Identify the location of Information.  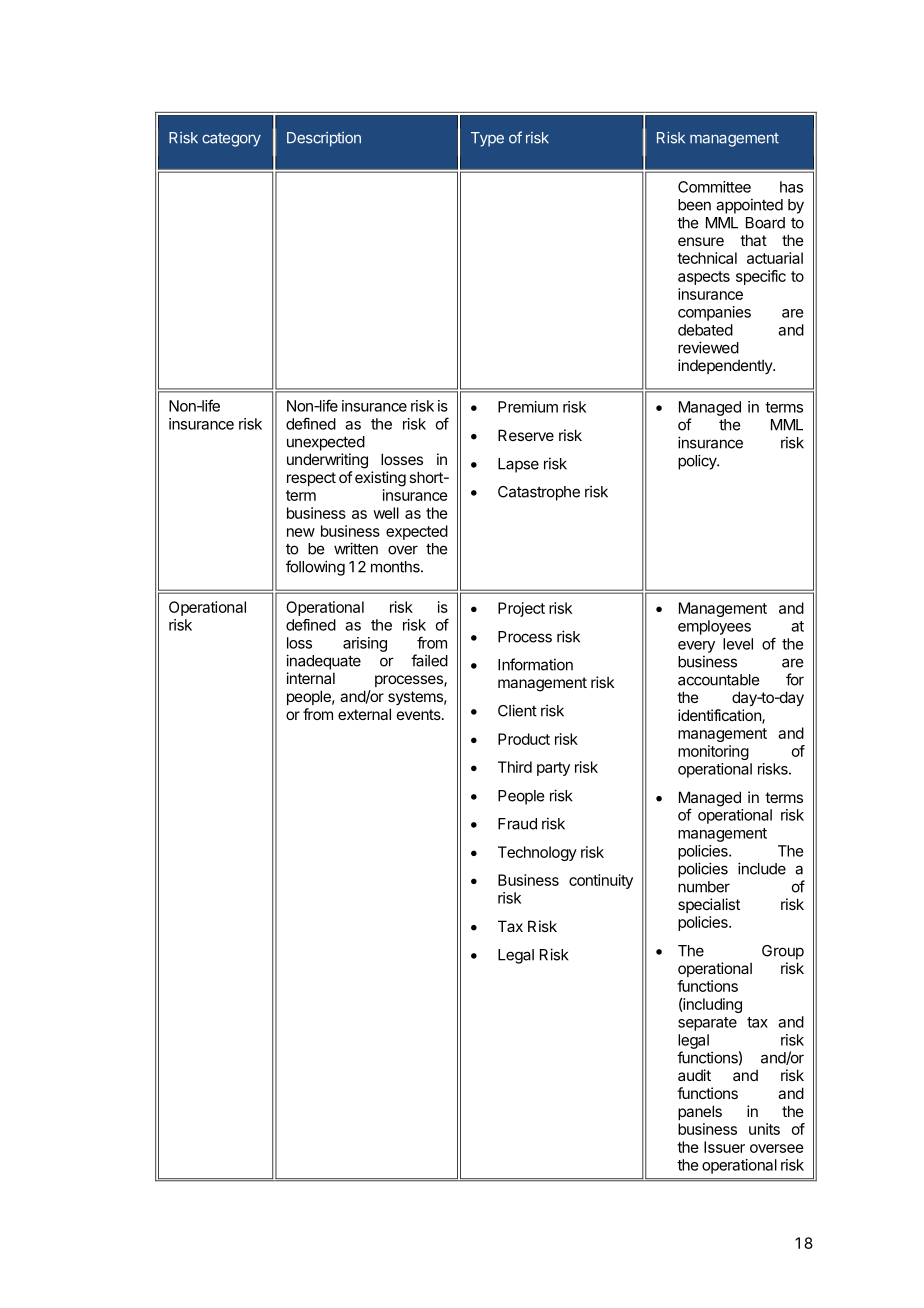
(535, 664).
